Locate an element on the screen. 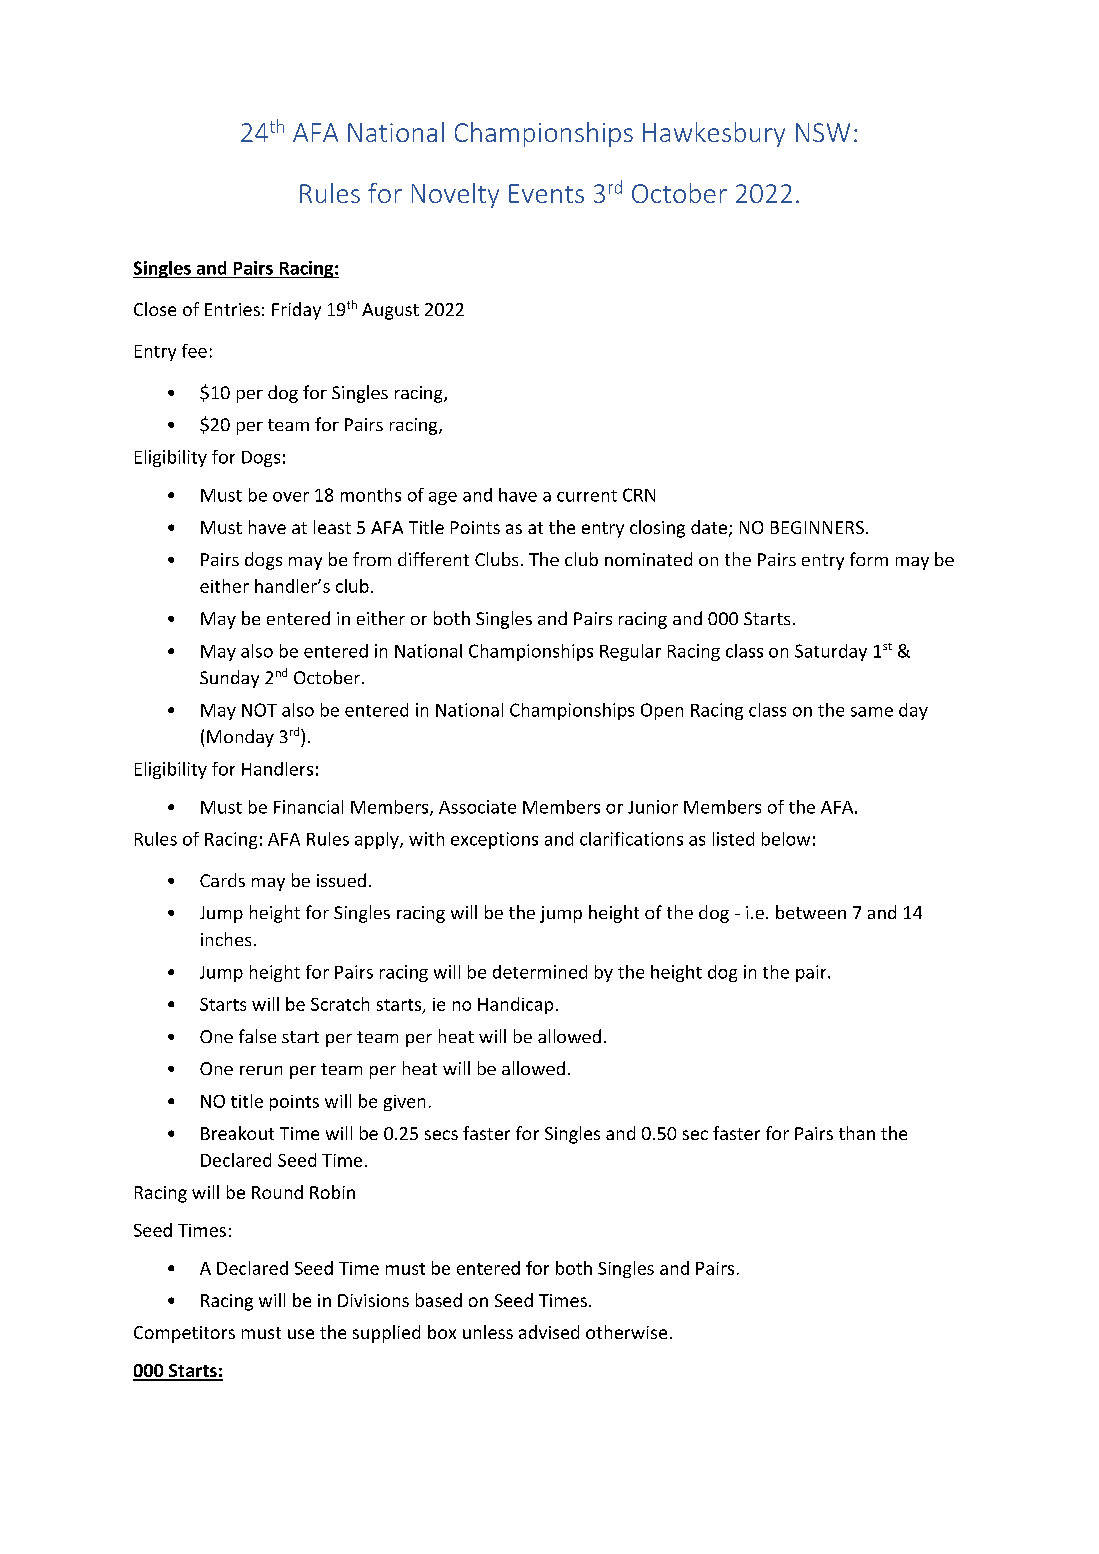 Image resolution: width=1099 pixels, height=1554 pixels. Associate is located at coordinates (477, 807).
